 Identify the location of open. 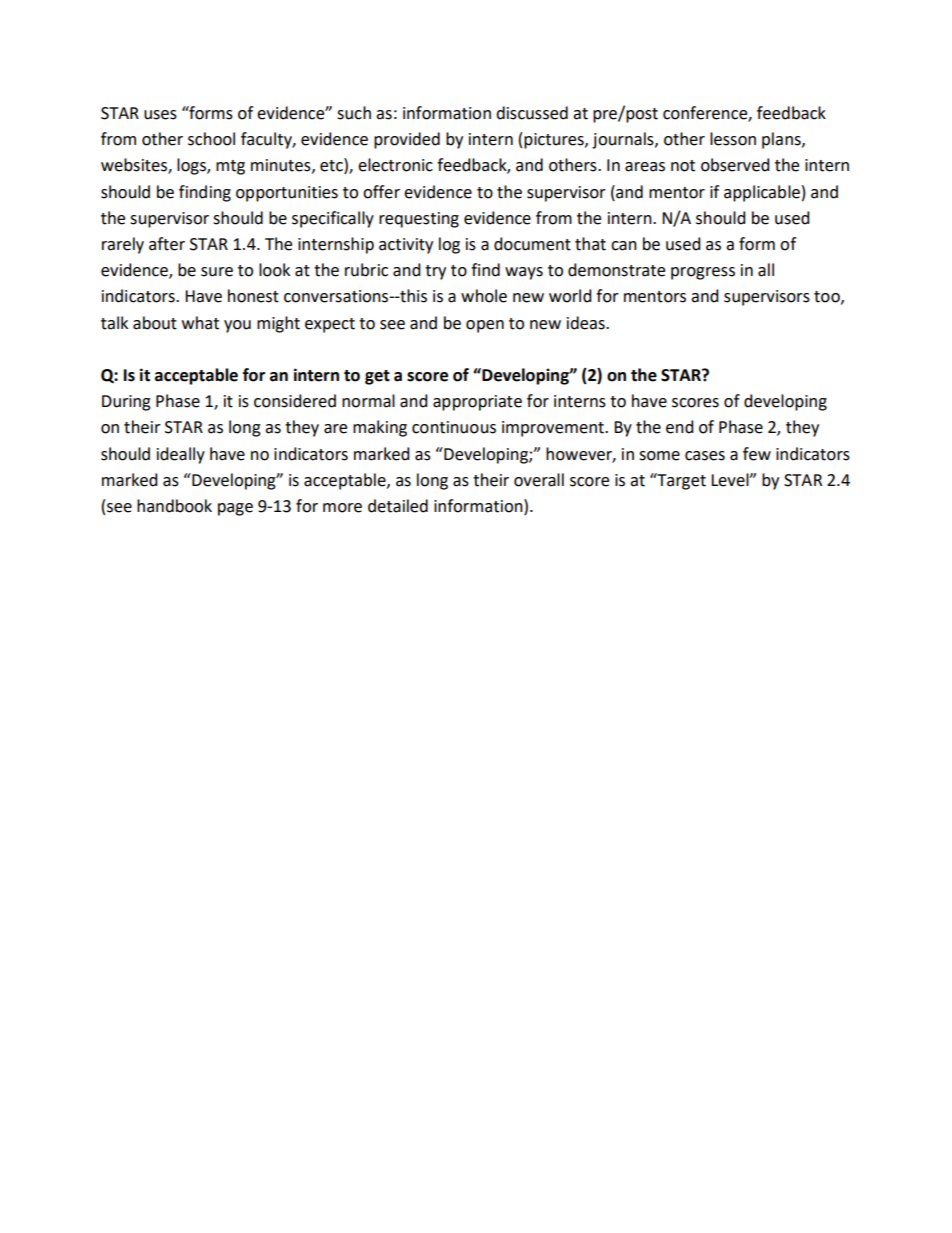
(485, 326).
